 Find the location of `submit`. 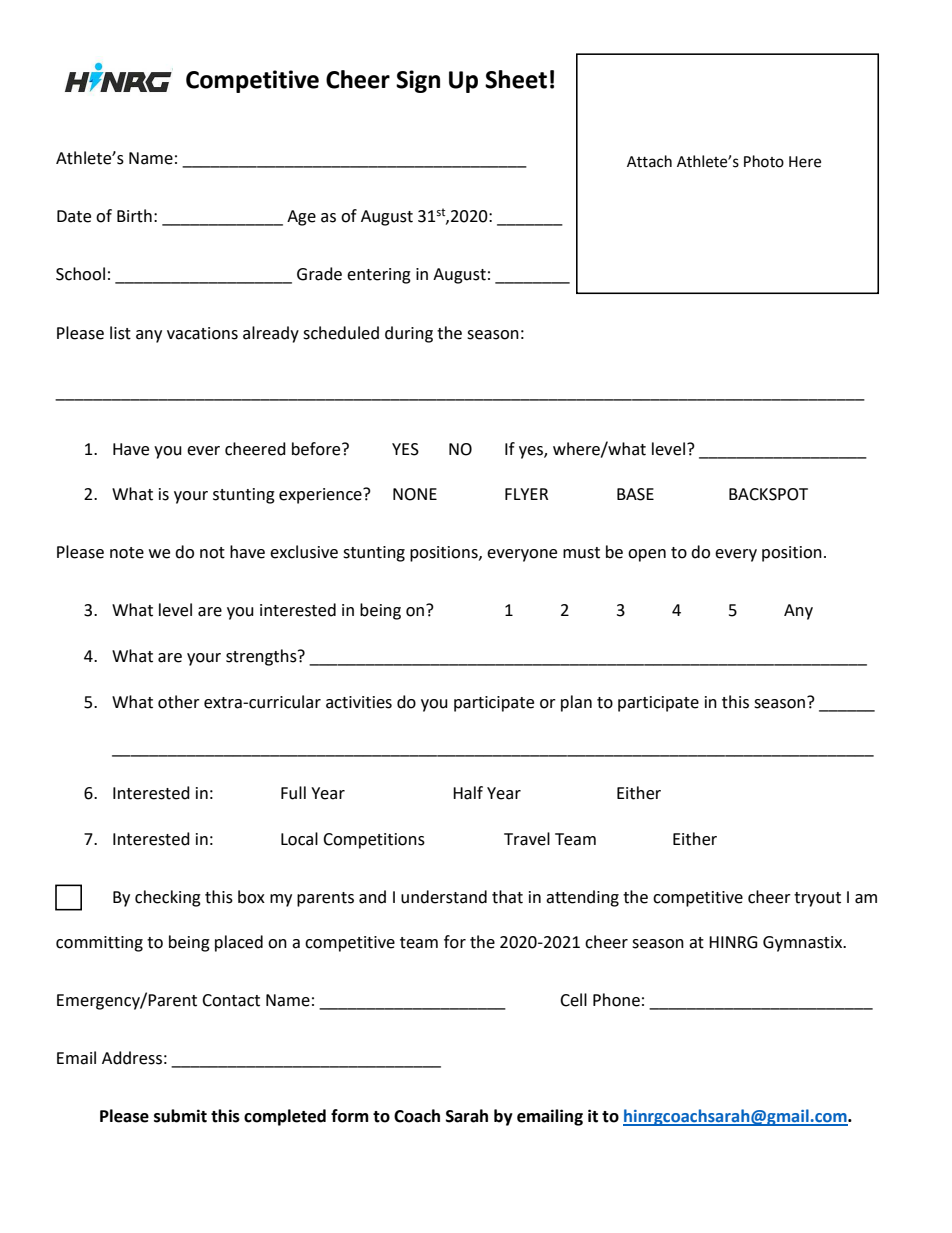

submit is located at coordinates (180, 1116).
